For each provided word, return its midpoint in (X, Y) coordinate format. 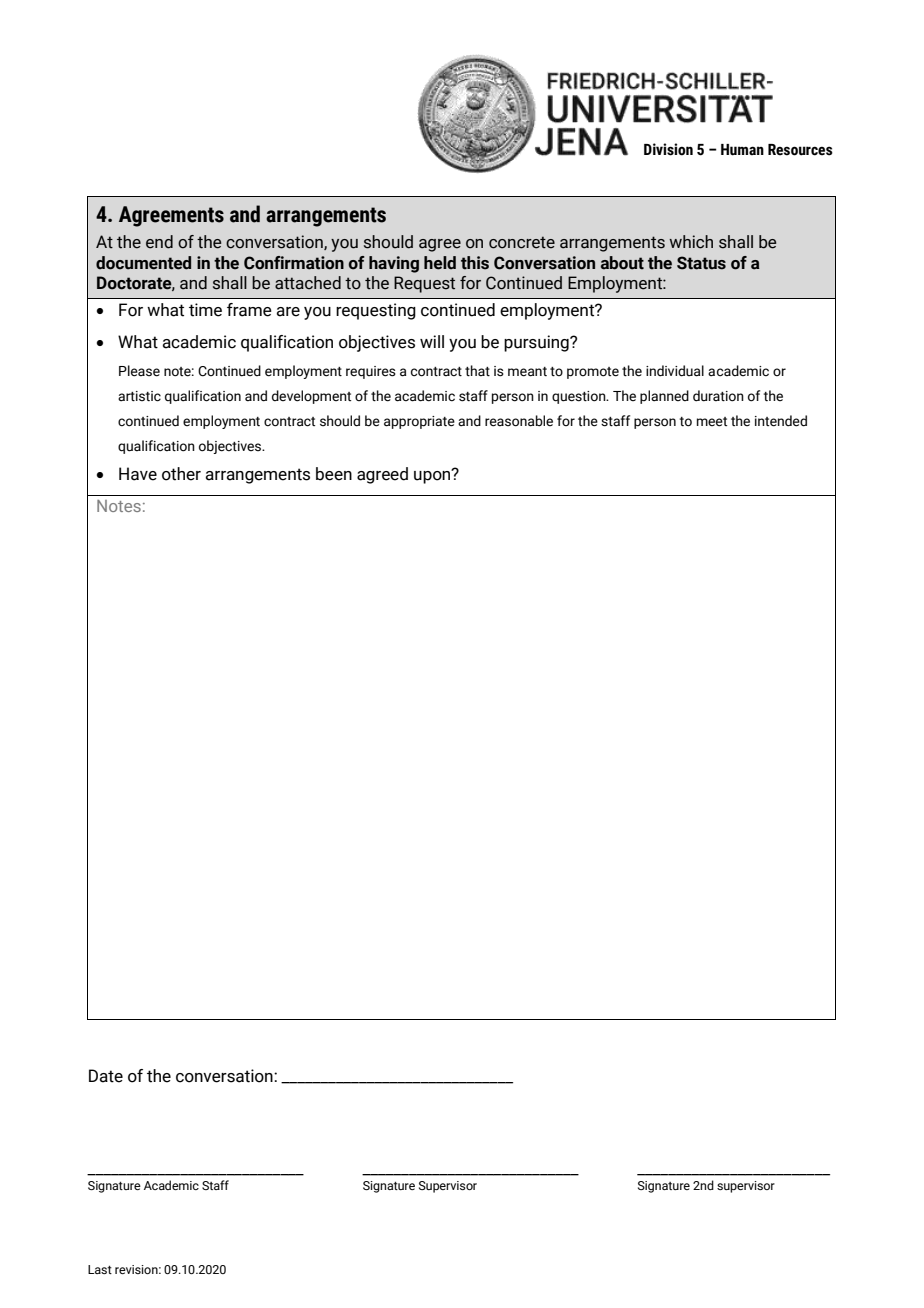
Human (742, 150)
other (181, 474)
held (440, 263)
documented (143, 263)
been (334, 474)
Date (106, 1076)
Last (100, 1269)
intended (781, 421)
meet (712, 422)
